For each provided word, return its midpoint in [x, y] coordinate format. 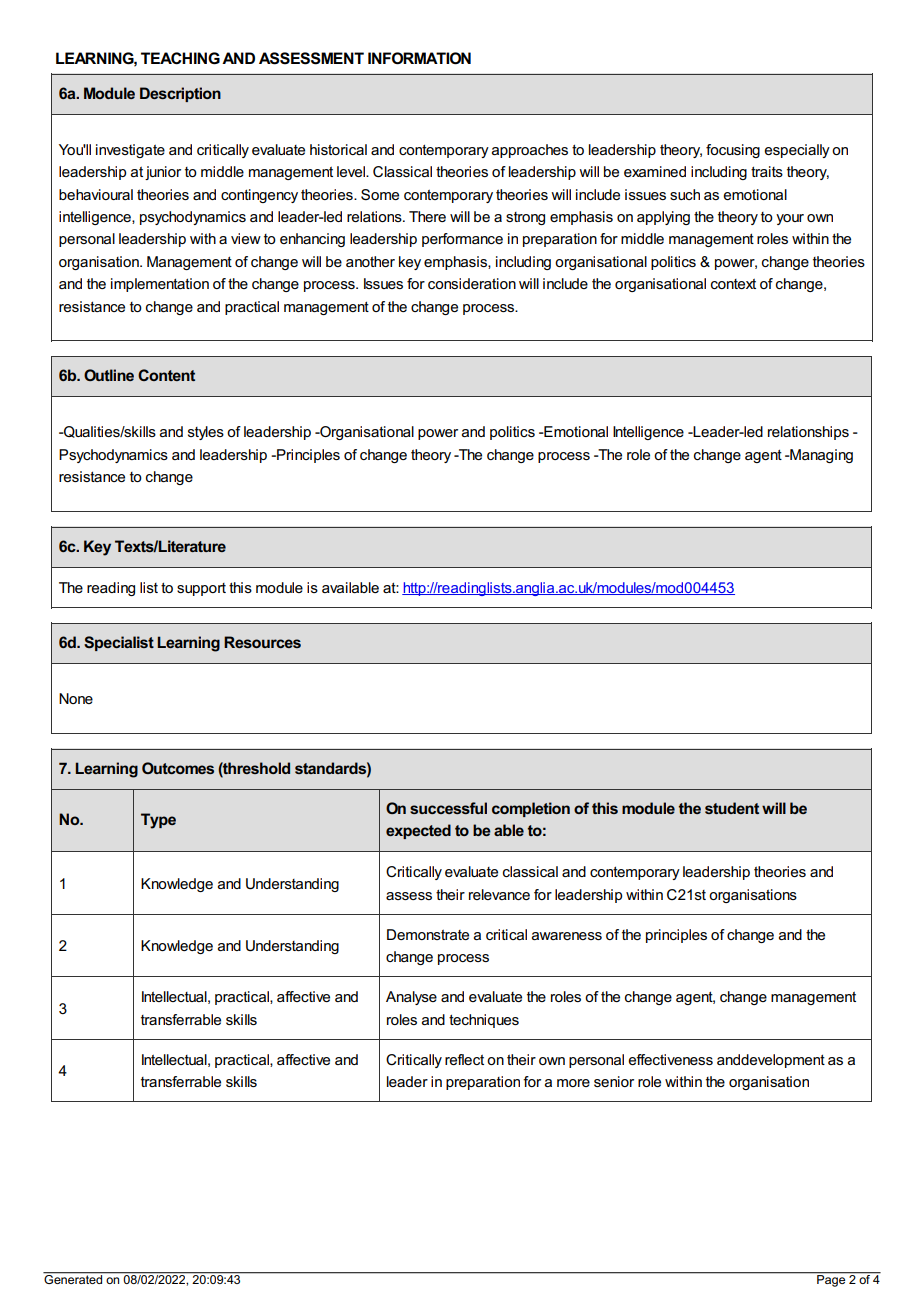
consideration [472, 283]
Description [180, 94]
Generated [74, 1278]
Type [158, 821]
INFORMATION [419, 58]
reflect [464, 1059]
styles [206, 433]
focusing [733, 151]
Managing [820, 456]
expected [418, 831]
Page [831, 1279]
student [732, 808]
